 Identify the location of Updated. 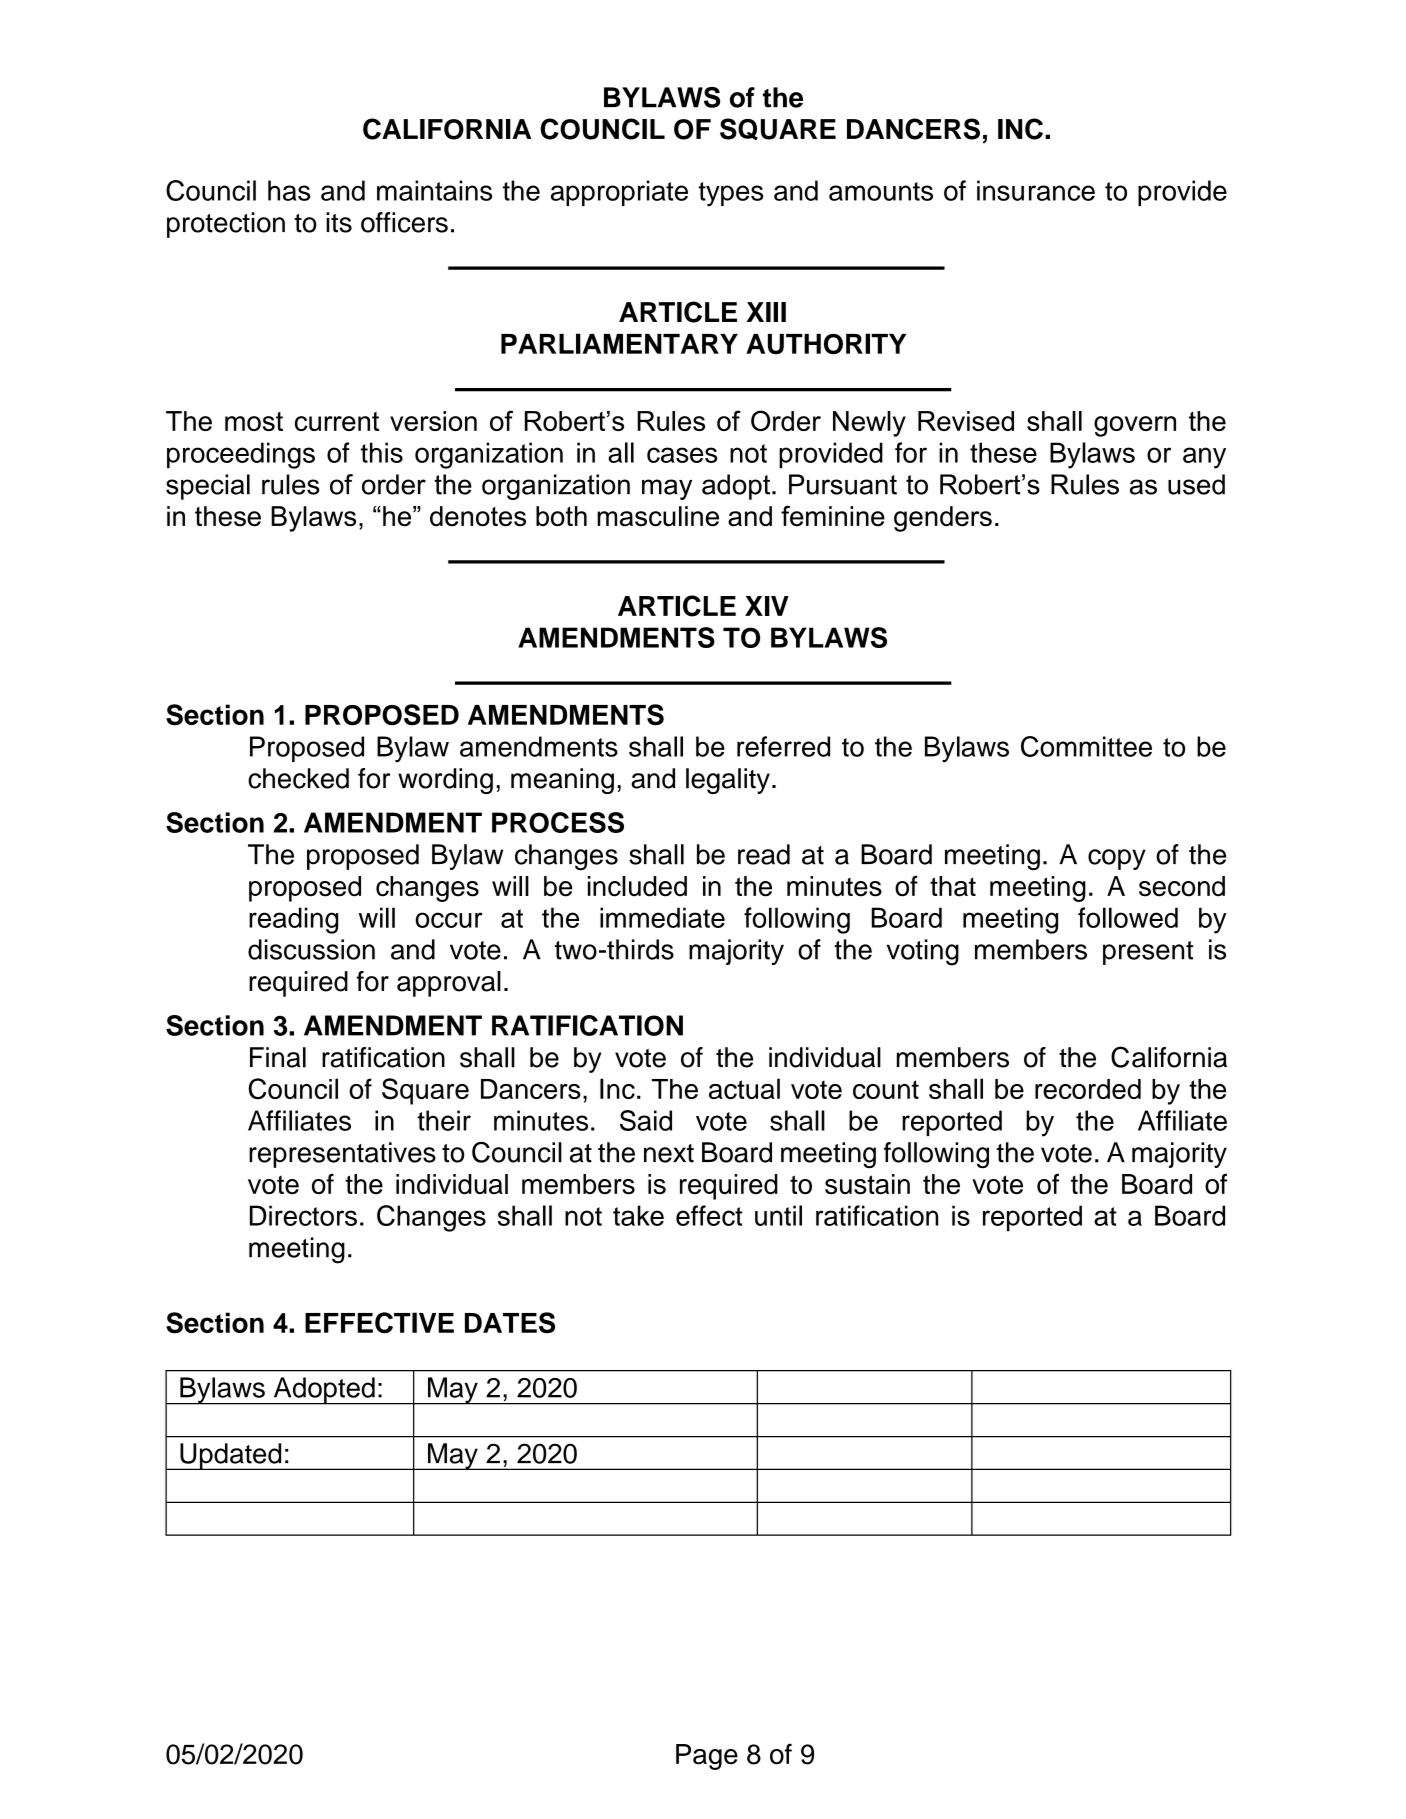
(231, 1456).
